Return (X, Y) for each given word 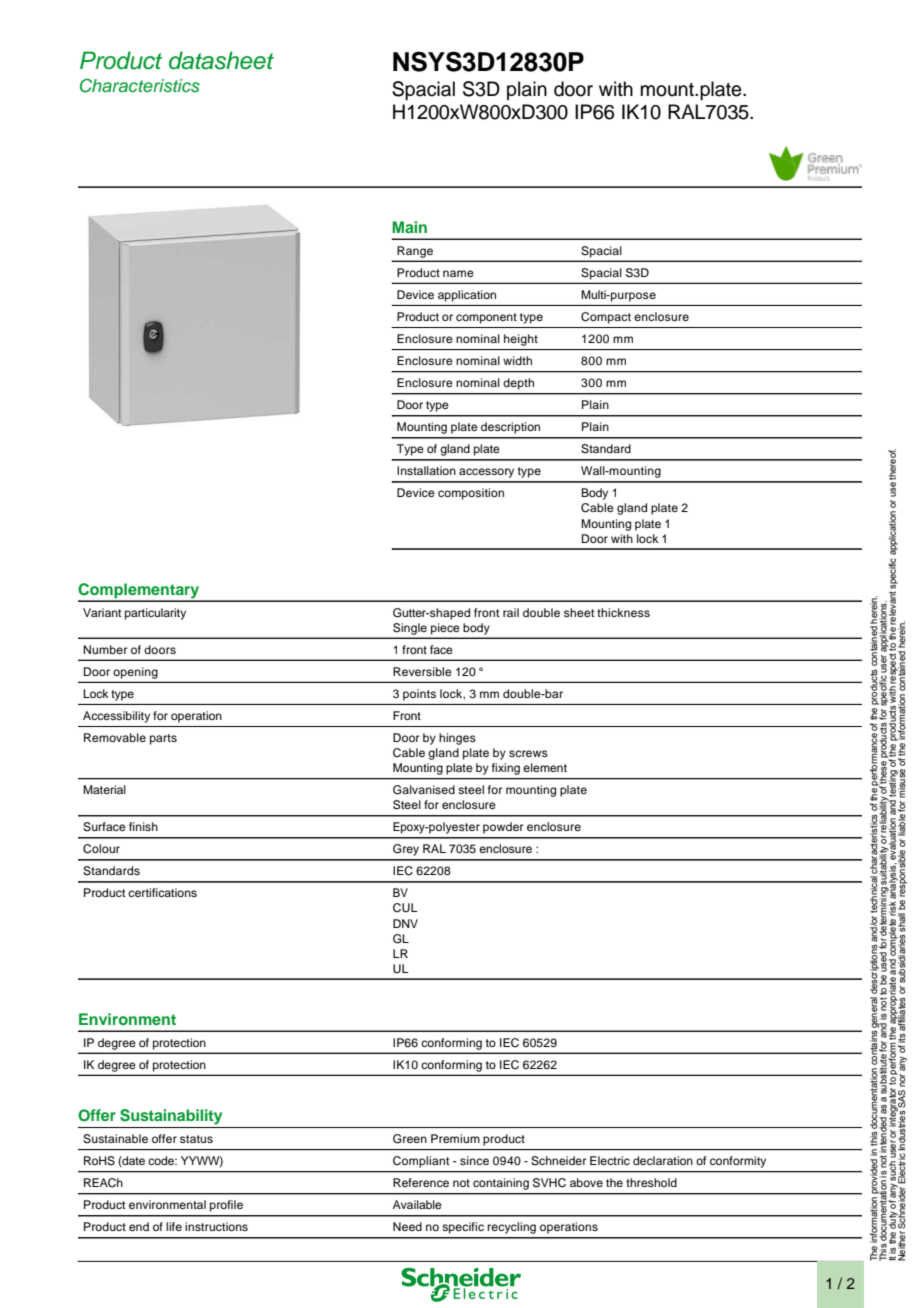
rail (511, 612)
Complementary (140, 592)
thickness (623, 612)
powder (503, 828)
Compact (606, 318)
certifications (162, 892)
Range (415, 252)
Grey (406, 850)
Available (417, 1204)
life (174, 1226)
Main (409, 227)
